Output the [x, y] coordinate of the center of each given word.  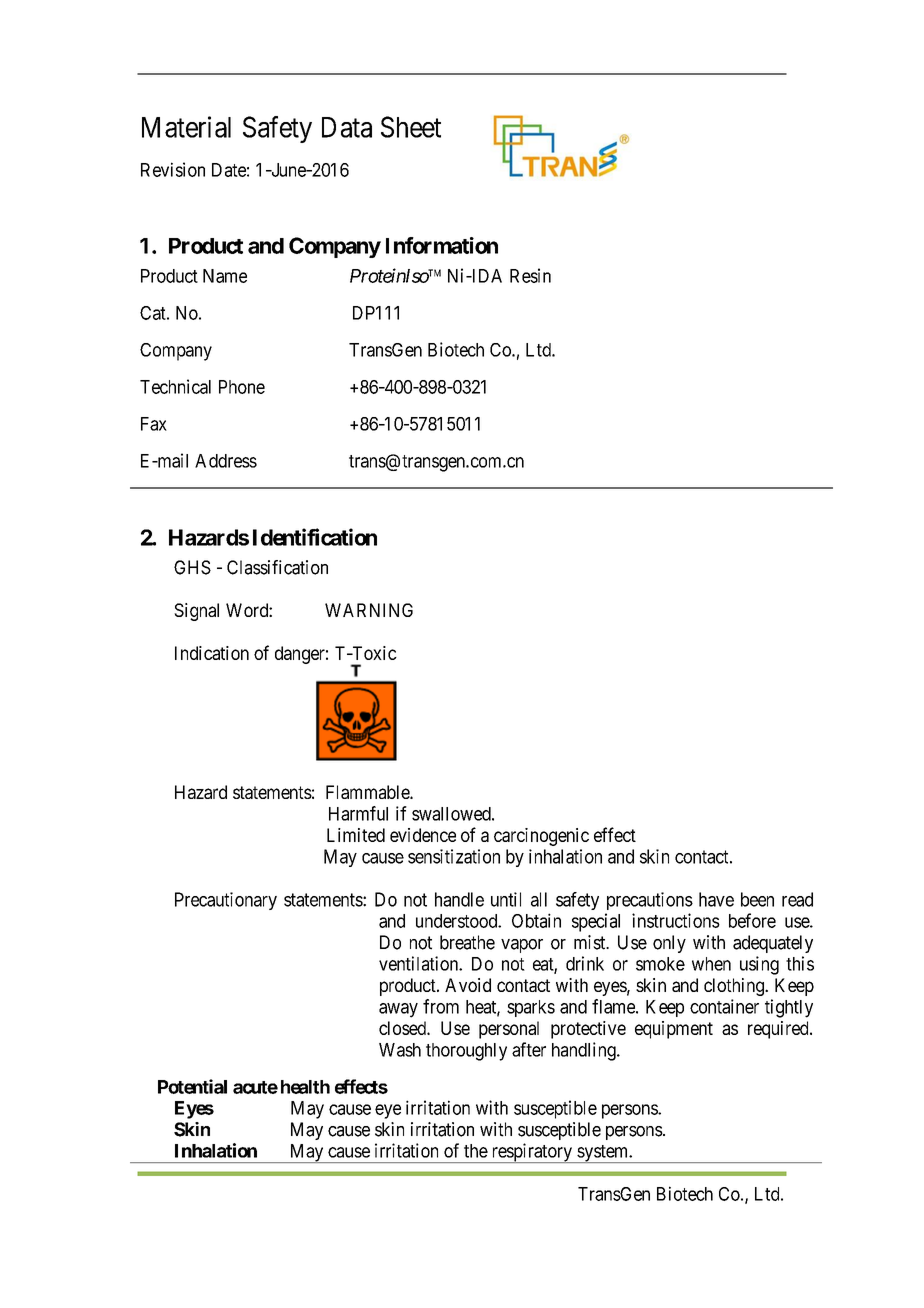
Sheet [411, 127]
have [716, 899]
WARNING [369, 610]
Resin [530, 275]
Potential [192, 1086]
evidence [423, 835]
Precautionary [226, 901]
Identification [315, 537]
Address [226, 461]
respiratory [531, 1153]
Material [186, 127]
